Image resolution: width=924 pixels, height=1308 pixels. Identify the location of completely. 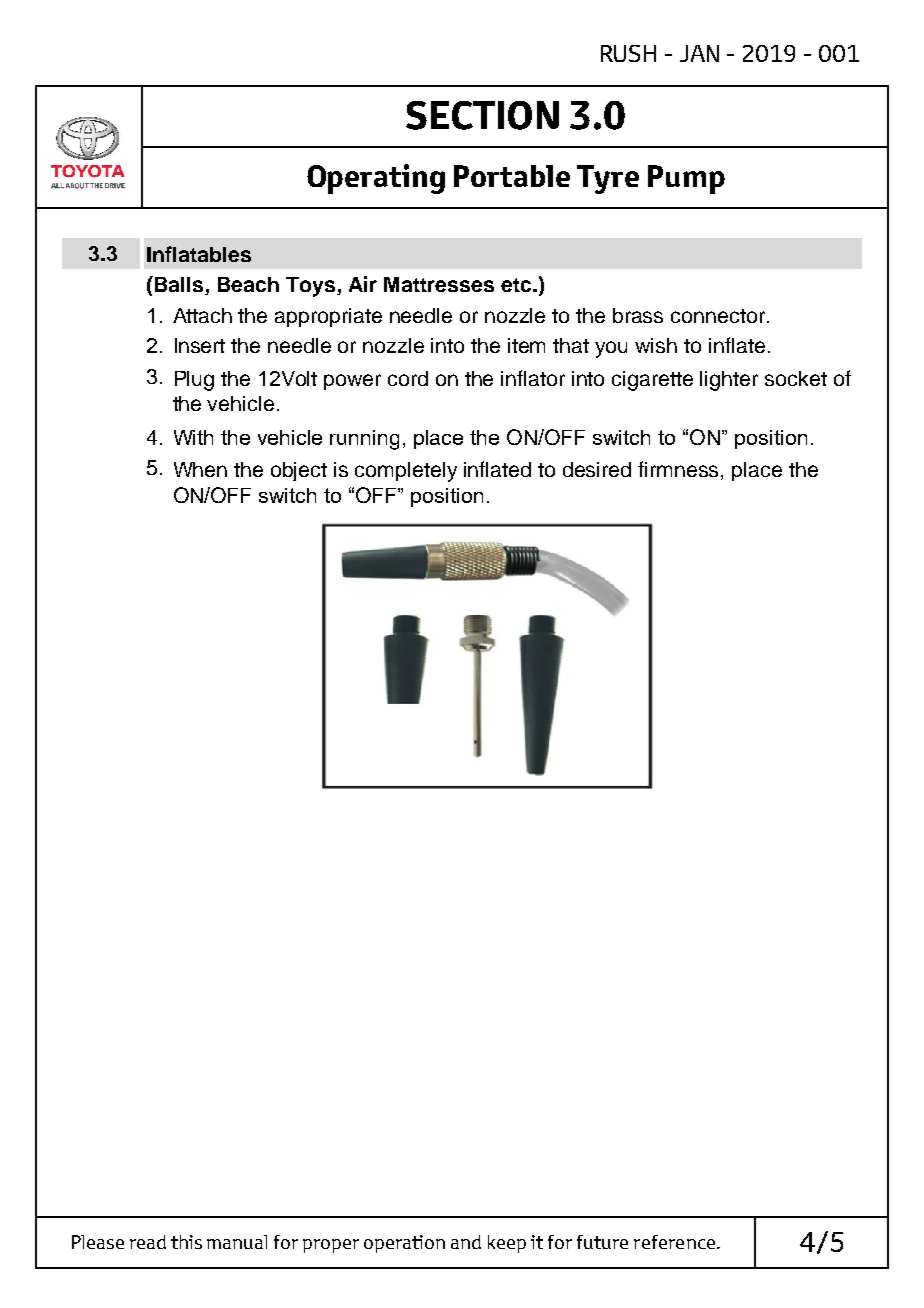
(406, 472).
